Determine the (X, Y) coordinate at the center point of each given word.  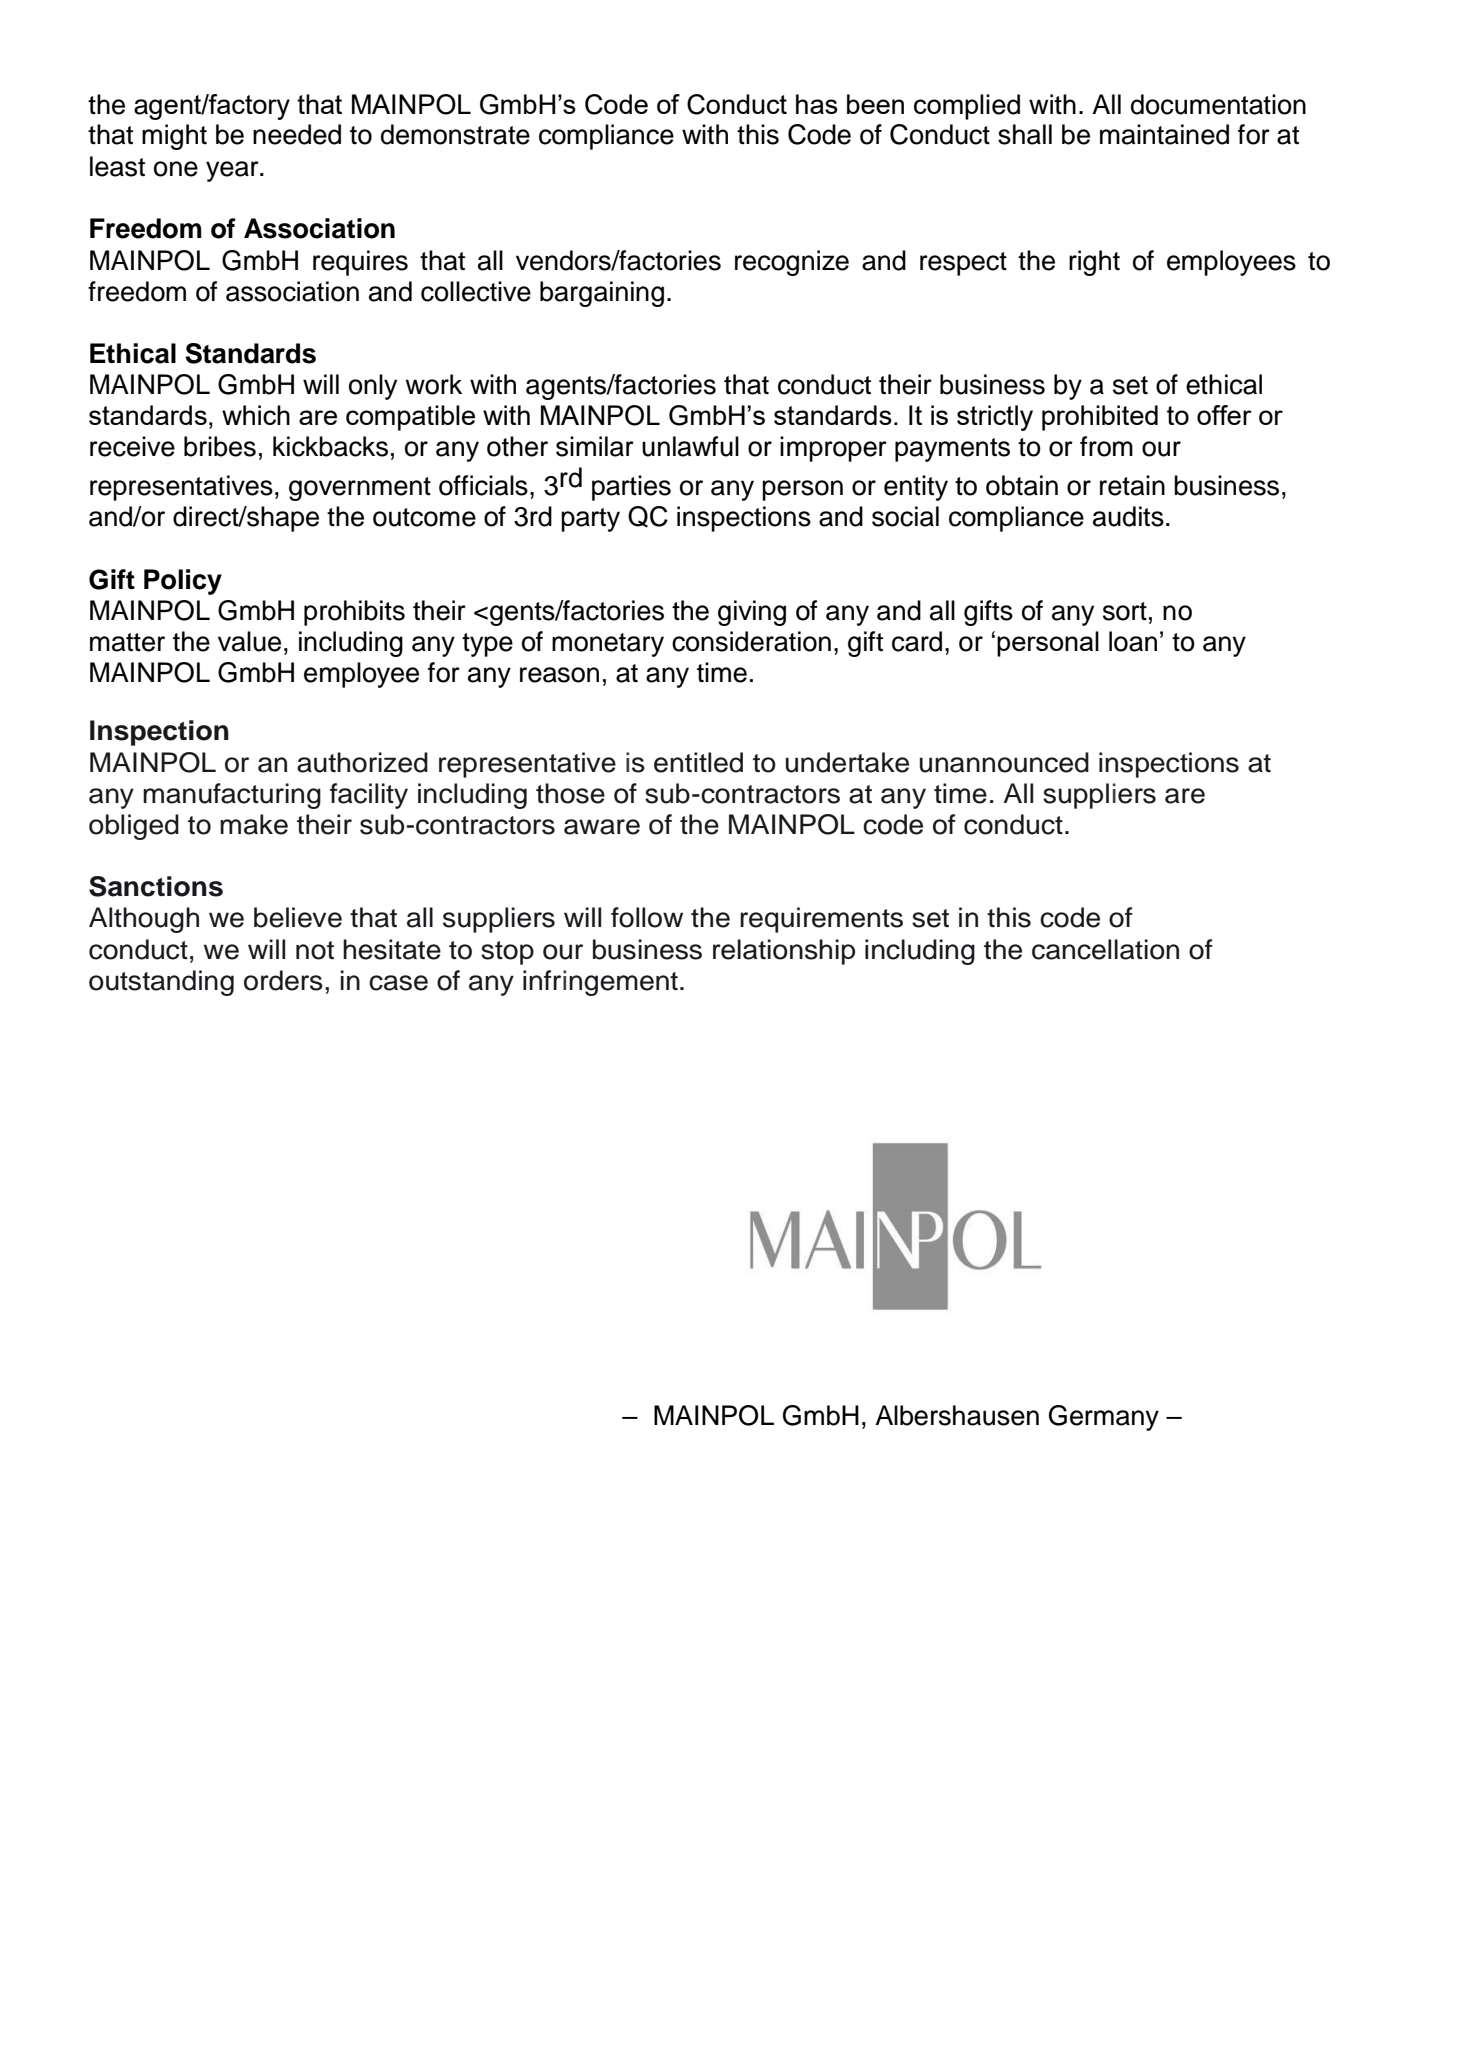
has (817, 104)
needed (297, 134)
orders (283, 980)
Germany (1104, 1418)
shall (1025, 134)
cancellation (1105, 949)
